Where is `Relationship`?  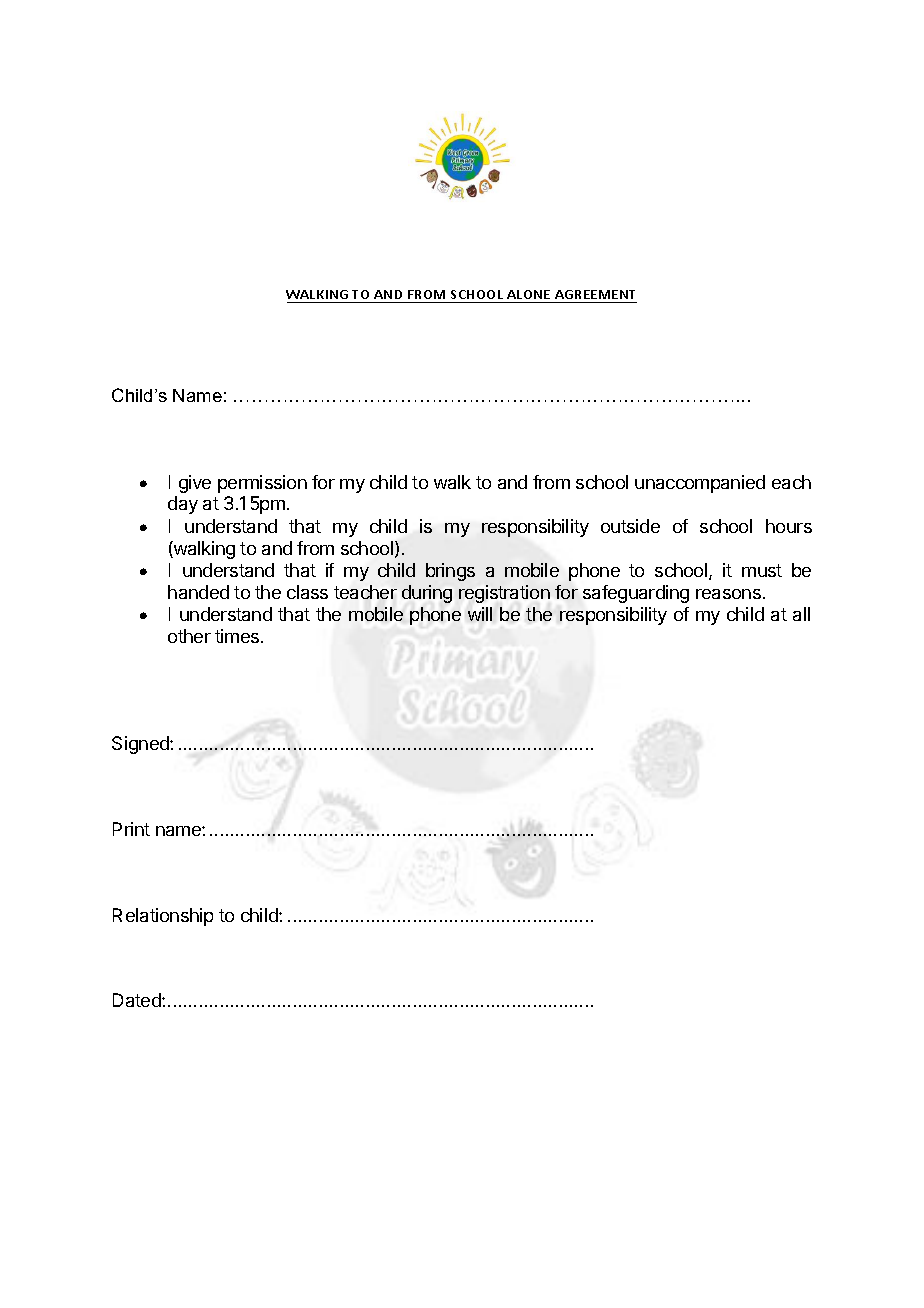 Relationship is located at coordinates (163, 917).
